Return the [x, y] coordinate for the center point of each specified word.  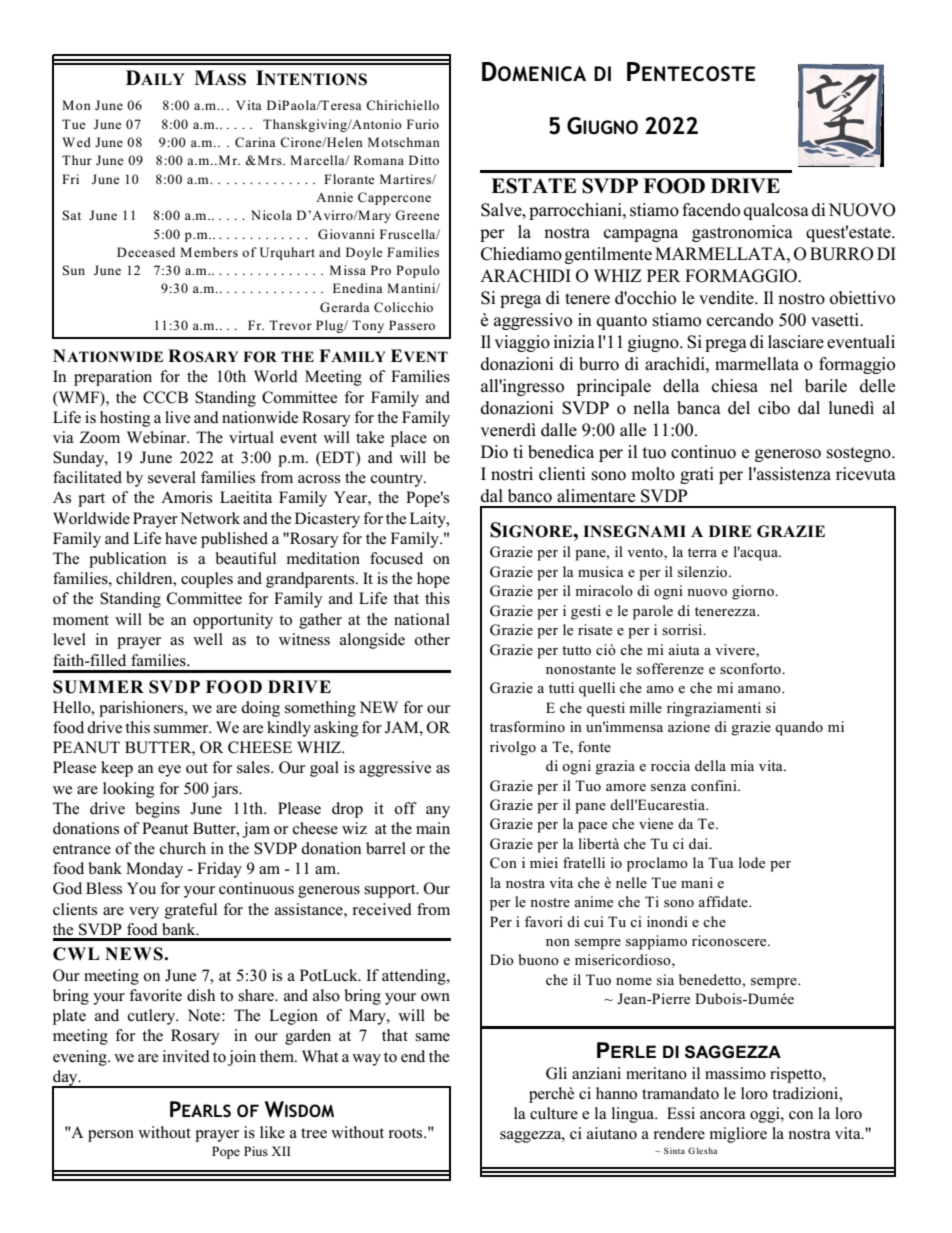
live [177, 417]
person [111, 1136]
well [208, 639]
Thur [77, 160]
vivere [736, 649]
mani [697, 882]
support [391, 891]
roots [406, 1133]
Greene [417, 215]
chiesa [735, 386]
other [432, 639]
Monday [154, 870]
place [409, 439]
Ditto [424, 160]
